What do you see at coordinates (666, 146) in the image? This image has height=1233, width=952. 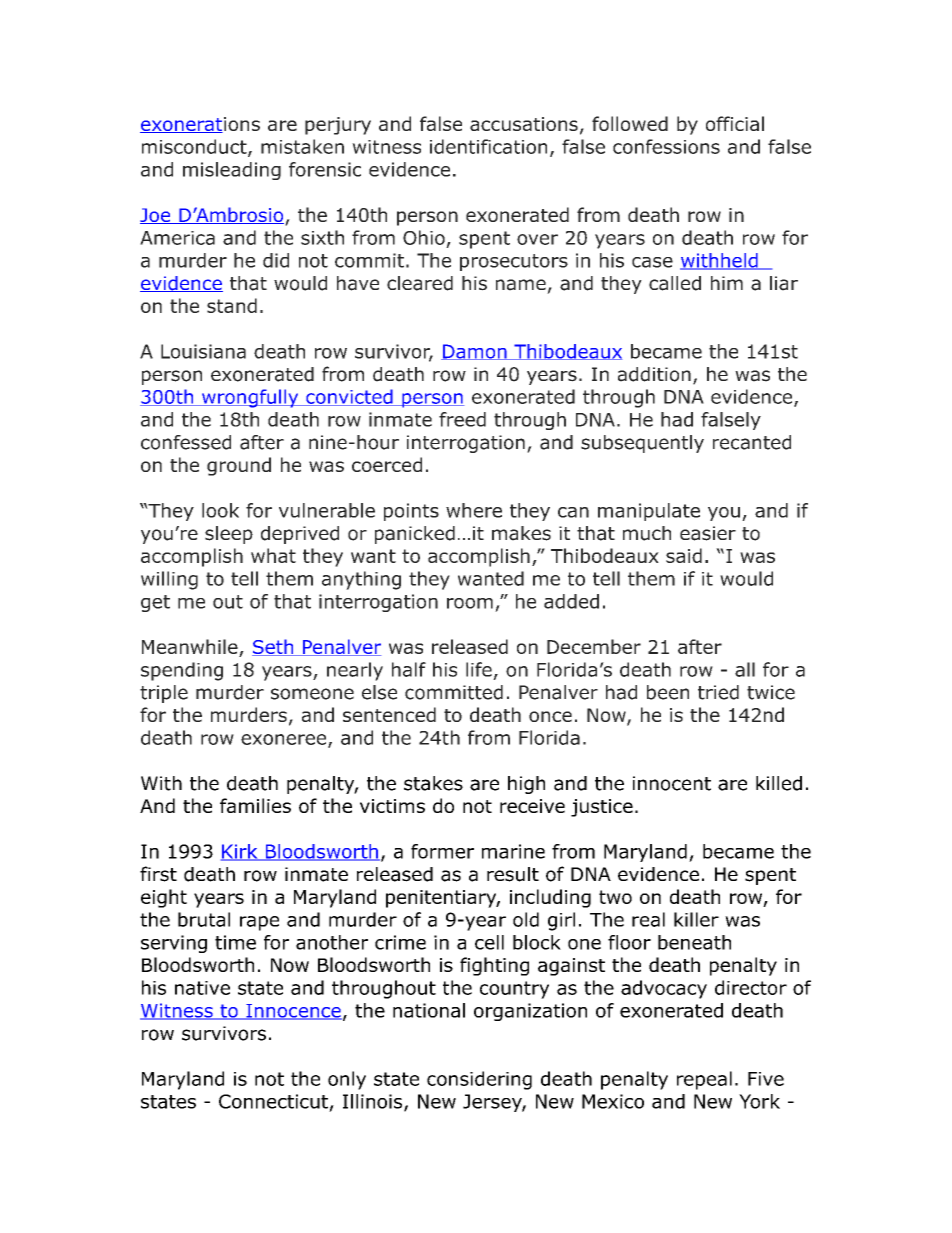 I see `confessions` at bounding box center [666, 146].
